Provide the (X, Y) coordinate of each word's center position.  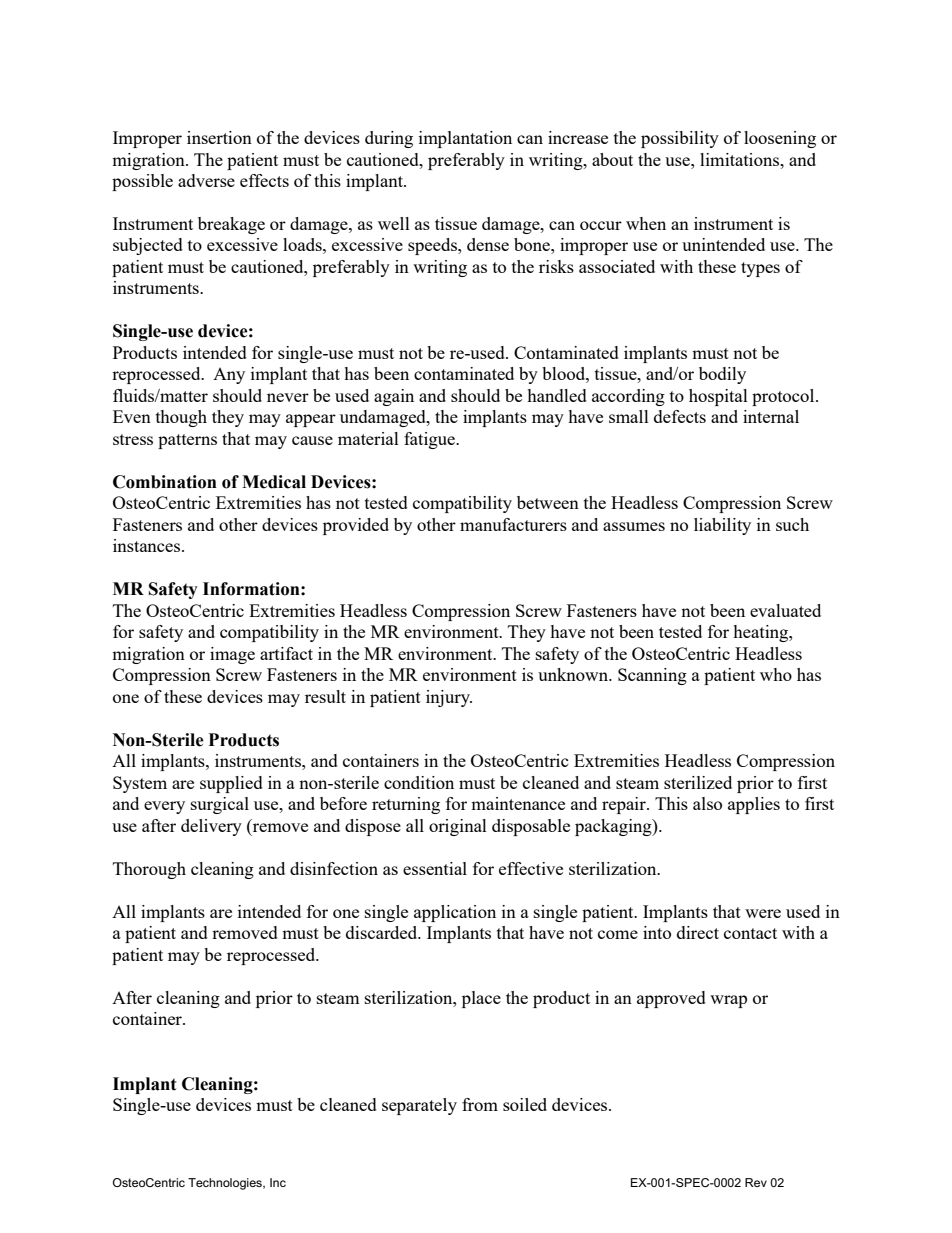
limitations (741, 159)
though (181, 418)
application (455, 913)
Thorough (149, 870)
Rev (756, 1182)
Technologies (226, 1184)
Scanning (652, 676)
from (480, 1104)
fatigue (430, 440)
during (389, 139)
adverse (206, 180)
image (232, 655)
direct (698, 932)
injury (449, 698)
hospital (718, 397)
